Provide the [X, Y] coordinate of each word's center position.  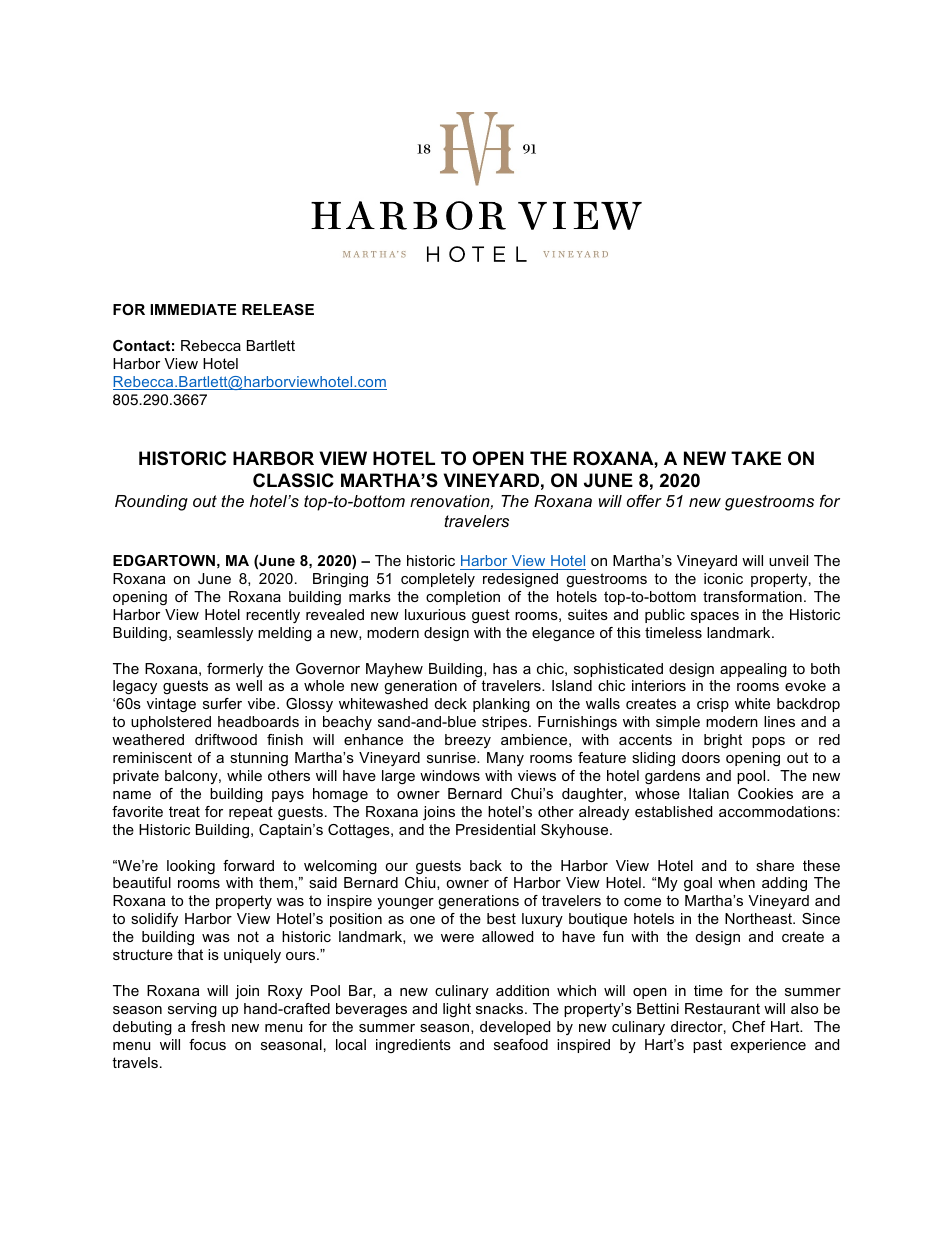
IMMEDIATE [193, 309]
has [505, 668]
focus [207, 1044]
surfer [222, 703]
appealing [753, 670]
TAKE [756, 458]
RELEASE [278, 309]
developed [515, 1028]
